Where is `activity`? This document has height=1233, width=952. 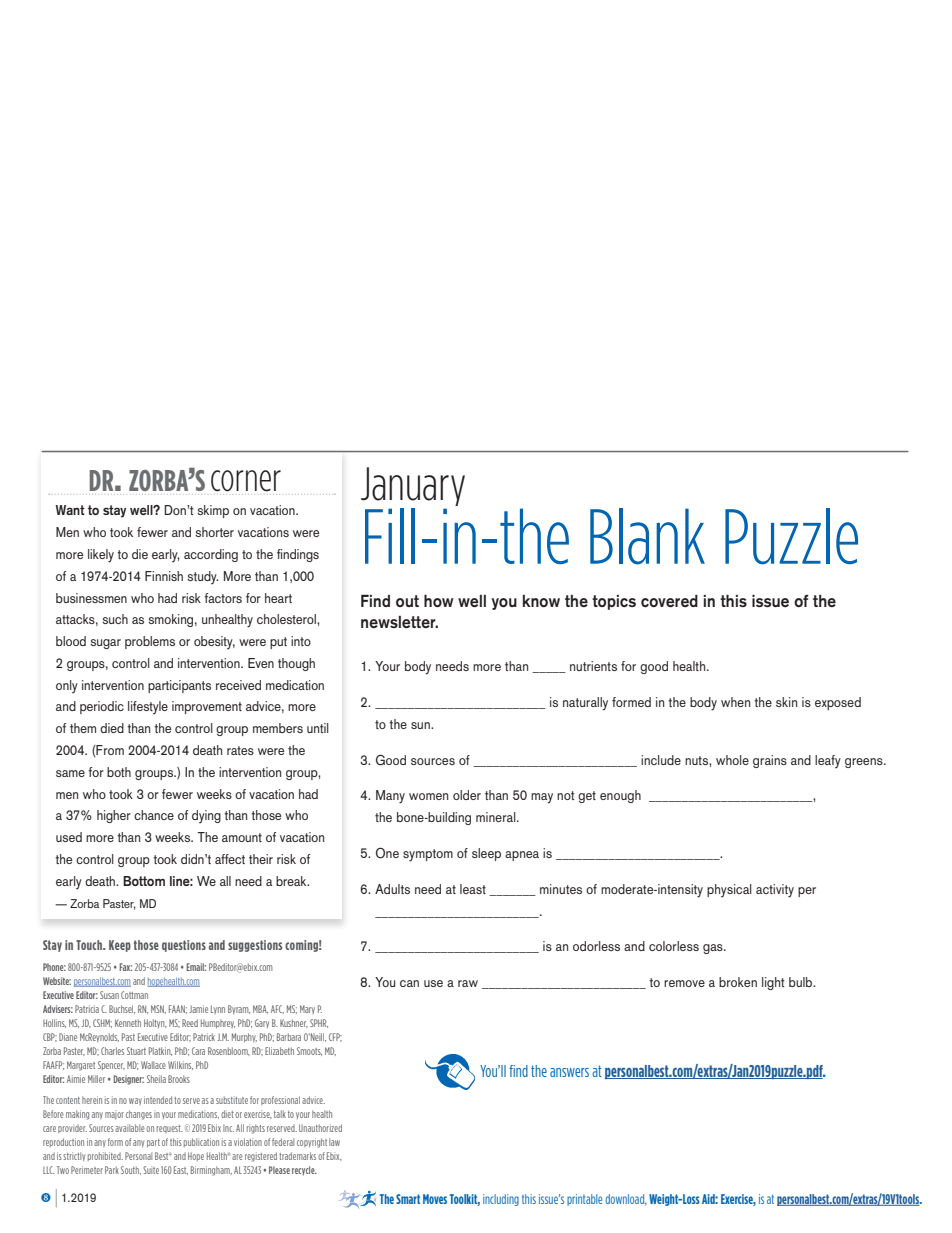
activity is located at coordinates (775, 891).
